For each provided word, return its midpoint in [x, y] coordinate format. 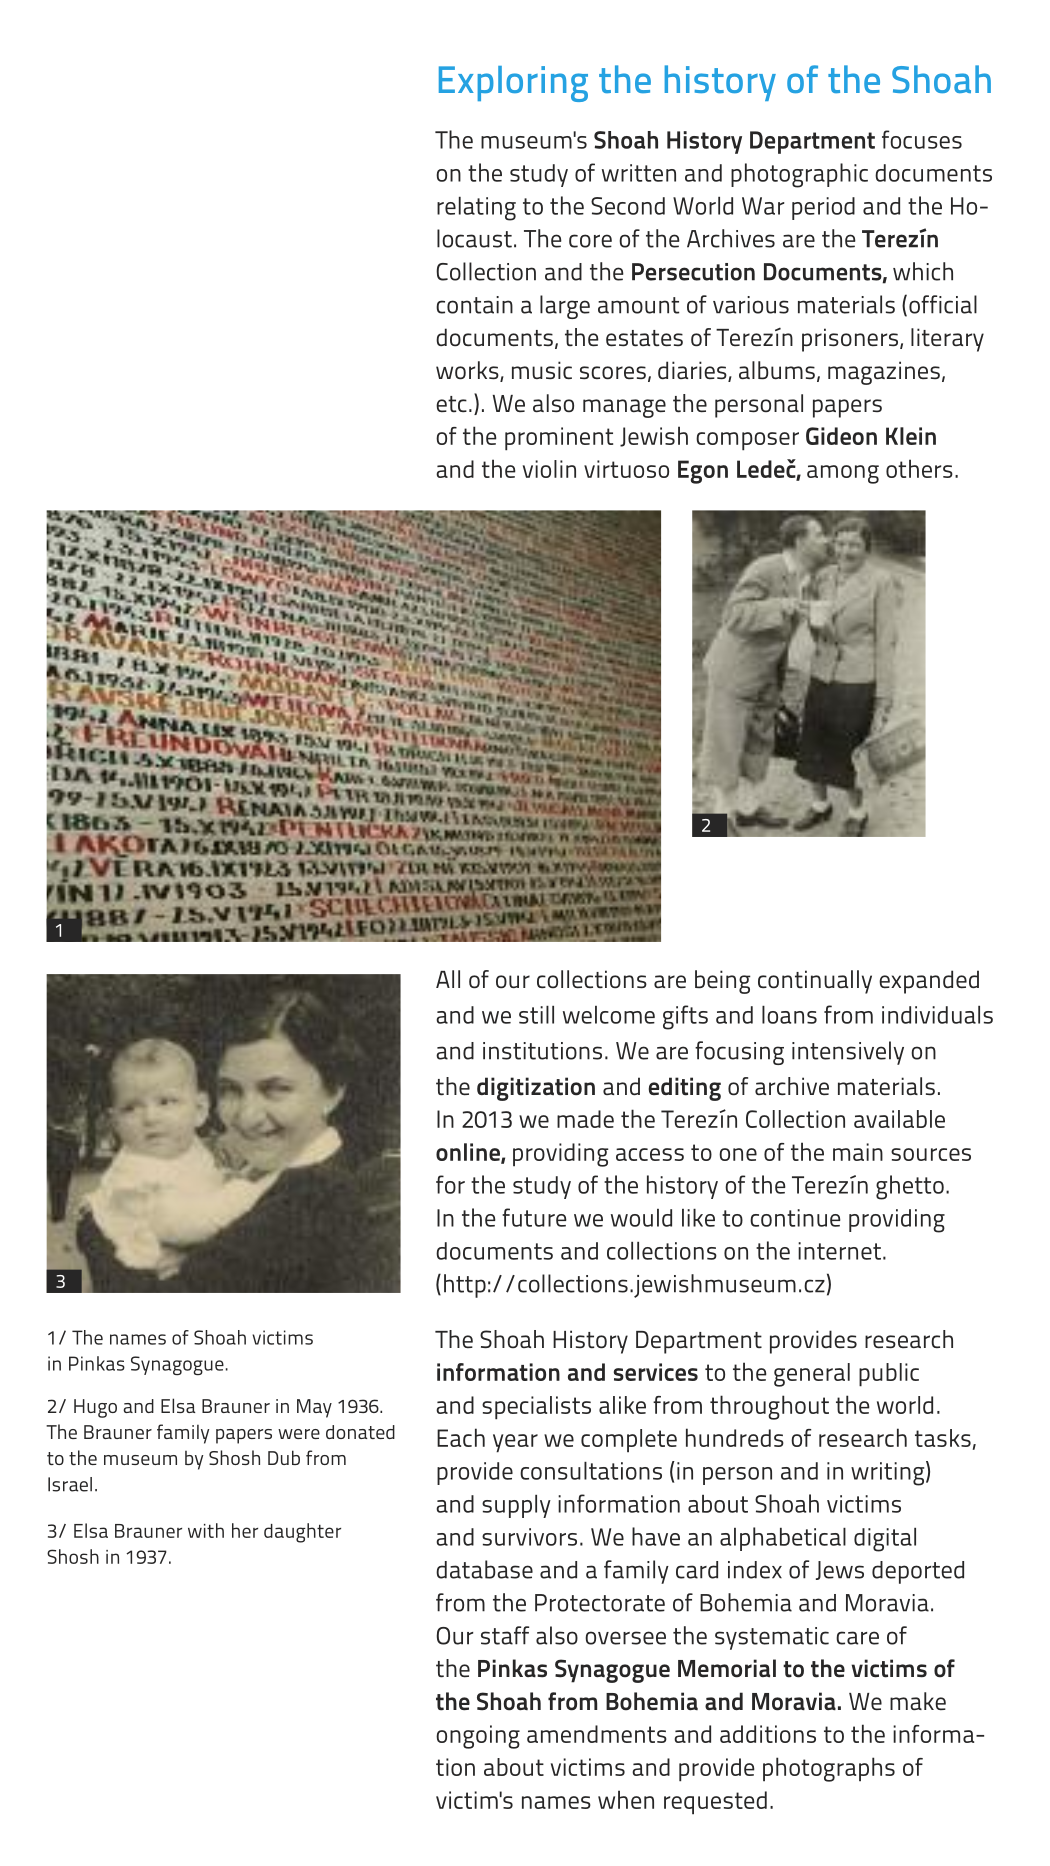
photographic [799, 175]
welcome [609, 1015]
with [206, 1530]
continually [815, 982]
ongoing [478, 1737]
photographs [829, 1769]
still [536, 1015]
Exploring [513, 84]
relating [476, 209]
